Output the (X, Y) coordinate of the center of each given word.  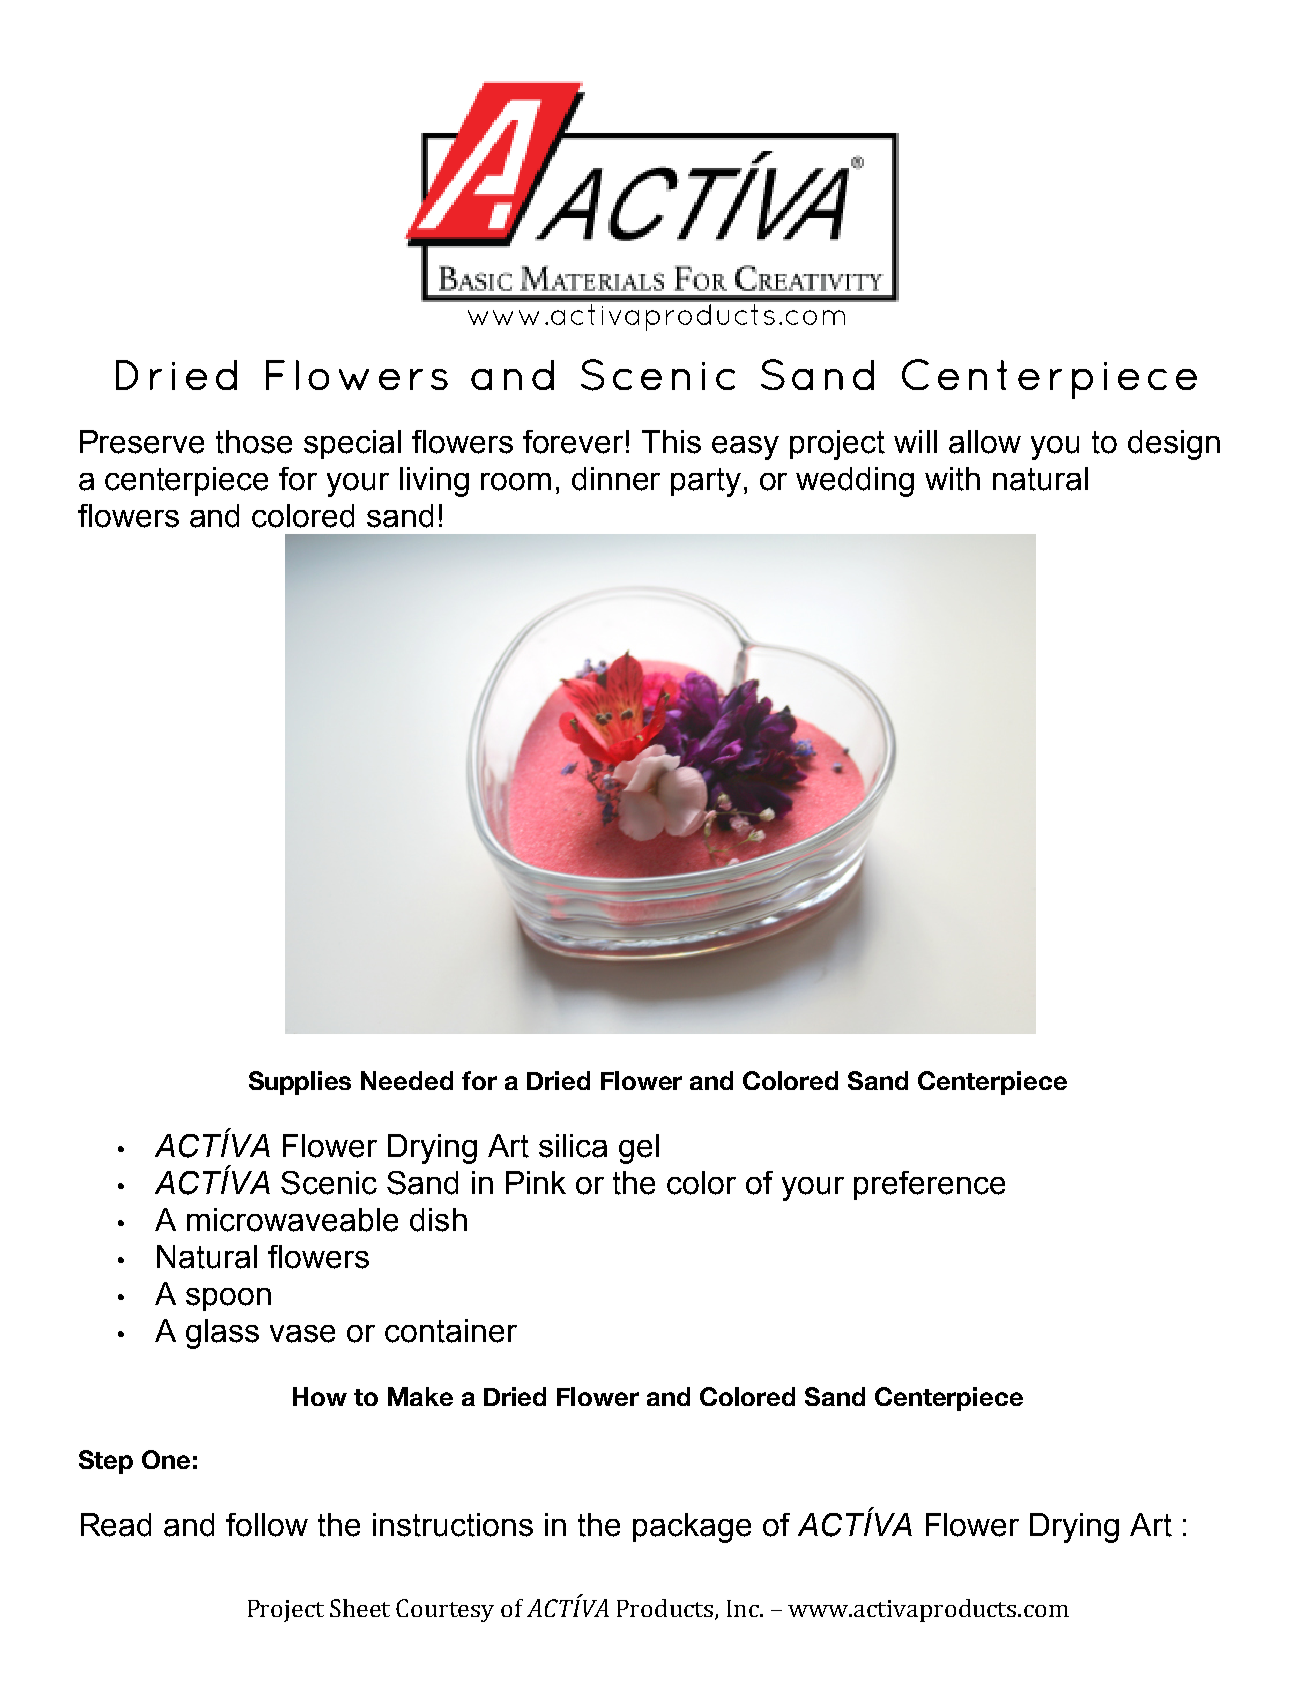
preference (929, 1185)
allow (985, 442)
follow (267, 1525)
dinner (616, 479)
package (692, 1528)
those (254, 442)
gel (639, 1149)
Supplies (300, 1083)
